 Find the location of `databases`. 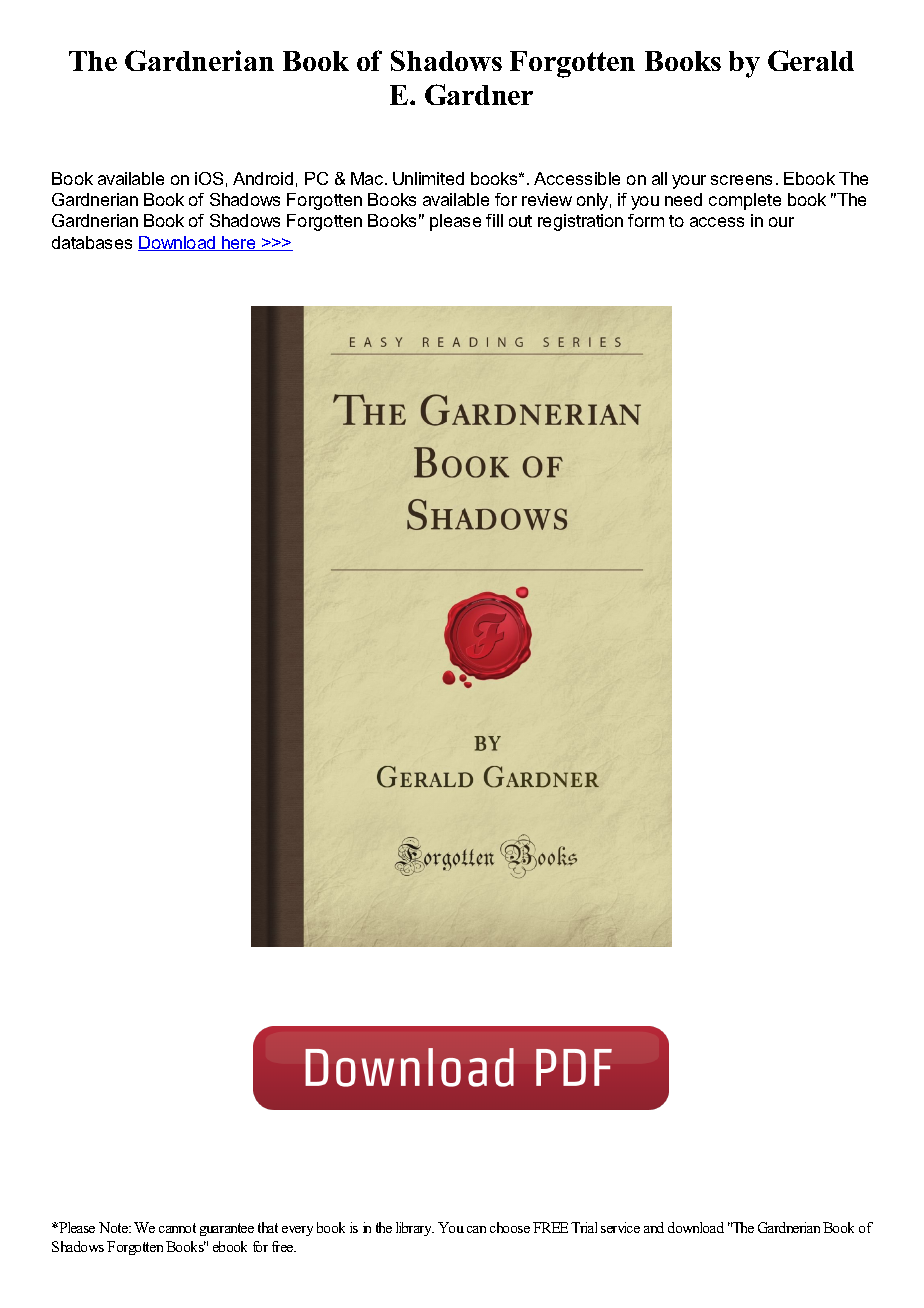

databases is located at coordinates (92, 242).
